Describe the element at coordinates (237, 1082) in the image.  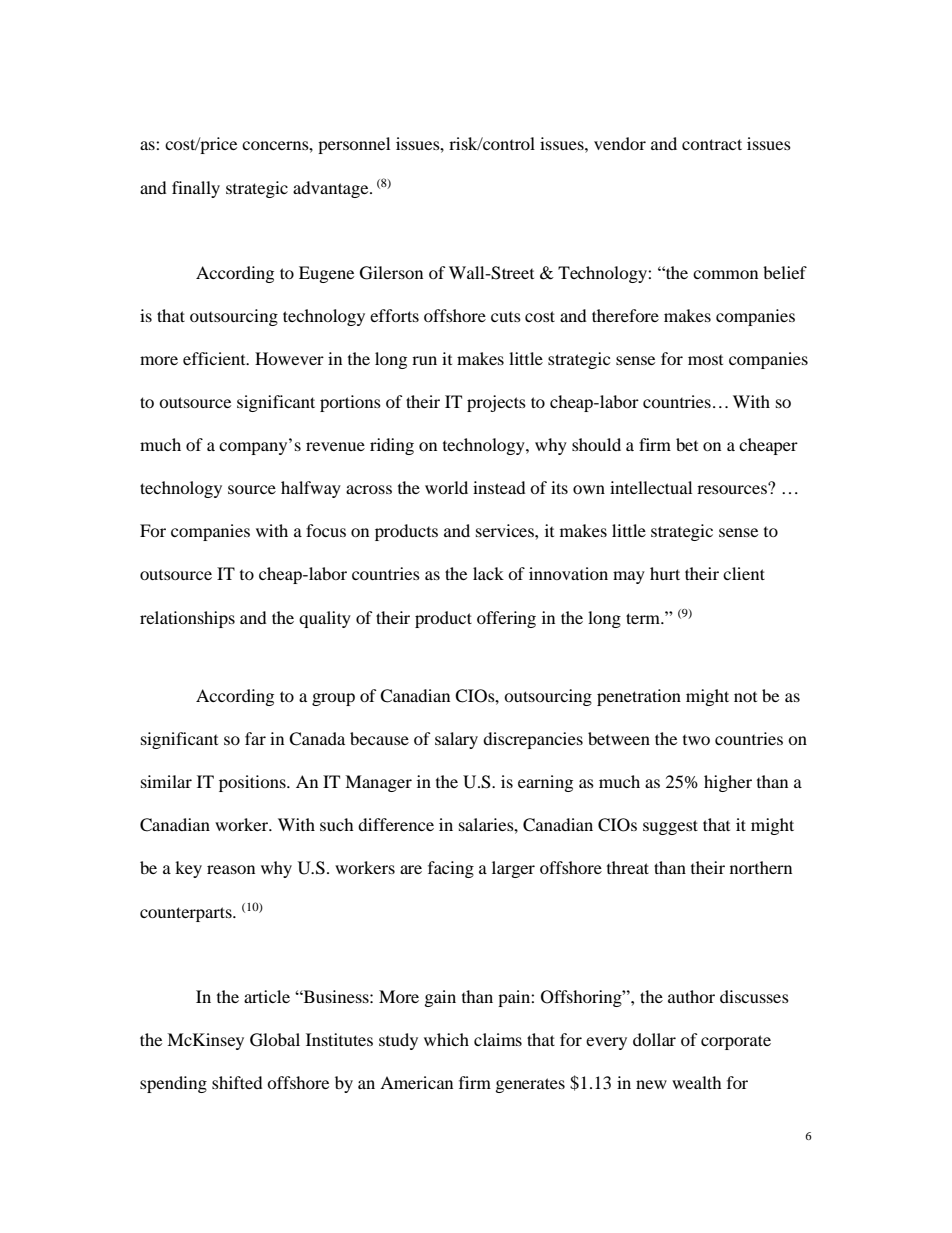
I see `shifted` at that location.
